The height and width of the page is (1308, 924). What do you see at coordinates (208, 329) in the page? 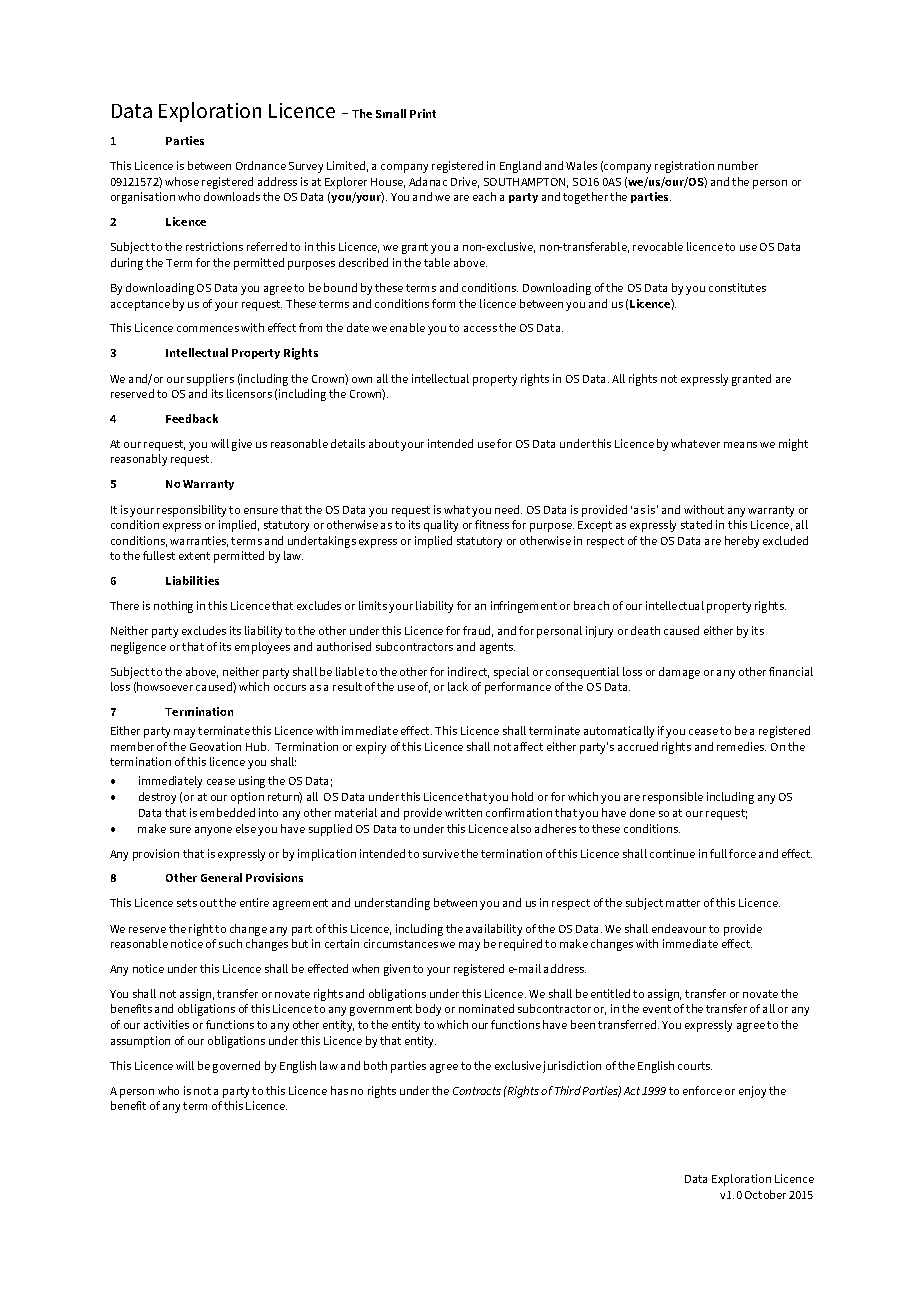
I see `commences` at bounding box center [208, 329].
